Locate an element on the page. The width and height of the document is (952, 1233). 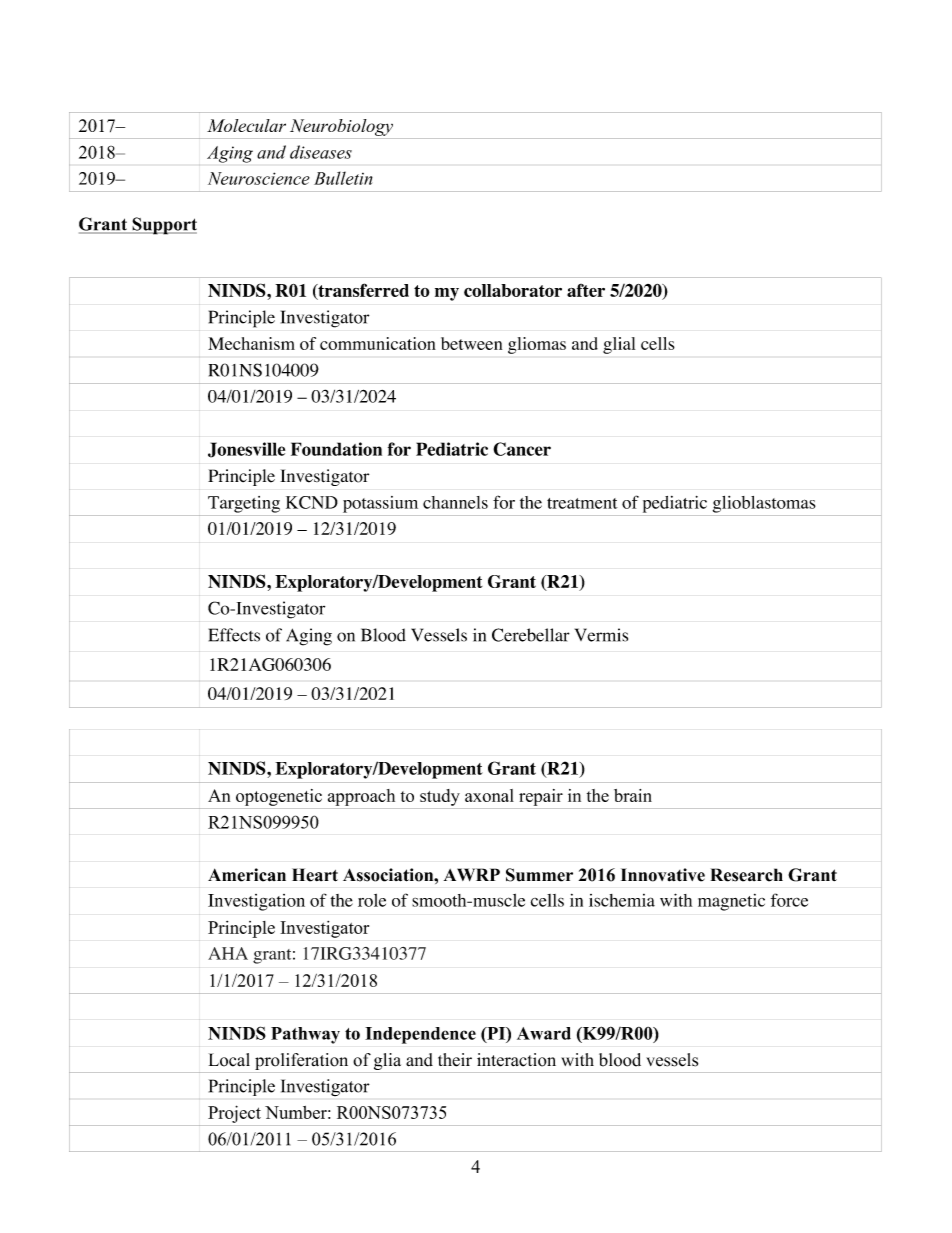
Local is located at coordinates (229, 1060).
